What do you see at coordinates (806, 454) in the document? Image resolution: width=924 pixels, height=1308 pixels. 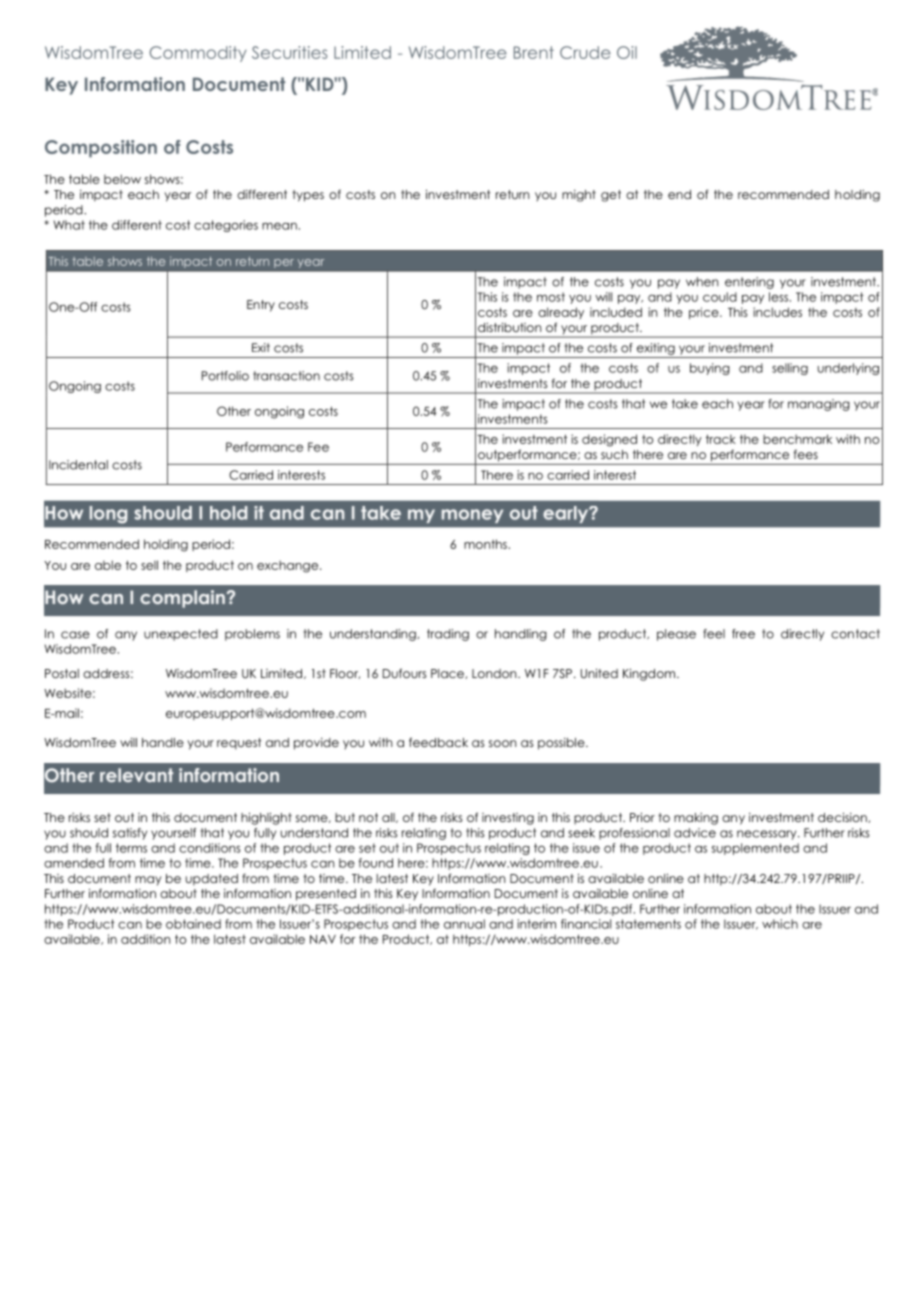 I see `fees` at bounding box center [806, 454].
